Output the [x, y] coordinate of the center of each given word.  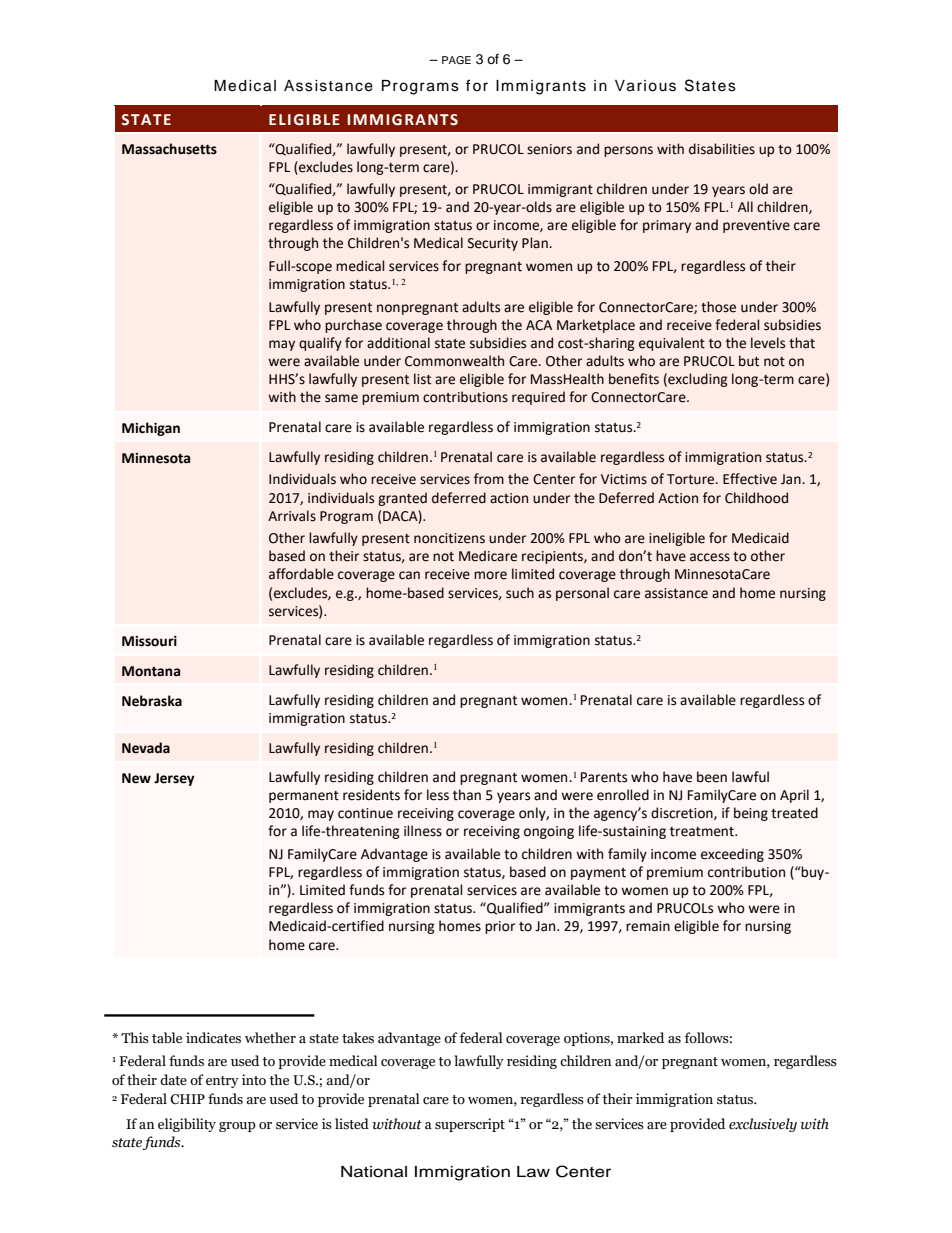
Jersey [174, 779]
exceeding [732, 855]
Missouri [149, 641]
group [237, 1127]
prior [500, 927]
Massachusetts [169, 149]
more [490, 575]
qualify [320, 344]
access [710, 557]
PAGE [456, 60]
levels [768, 343]
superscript [470, 1125]
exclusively [763, 1125]
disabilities [722, 149]
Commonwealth [454, 361]
